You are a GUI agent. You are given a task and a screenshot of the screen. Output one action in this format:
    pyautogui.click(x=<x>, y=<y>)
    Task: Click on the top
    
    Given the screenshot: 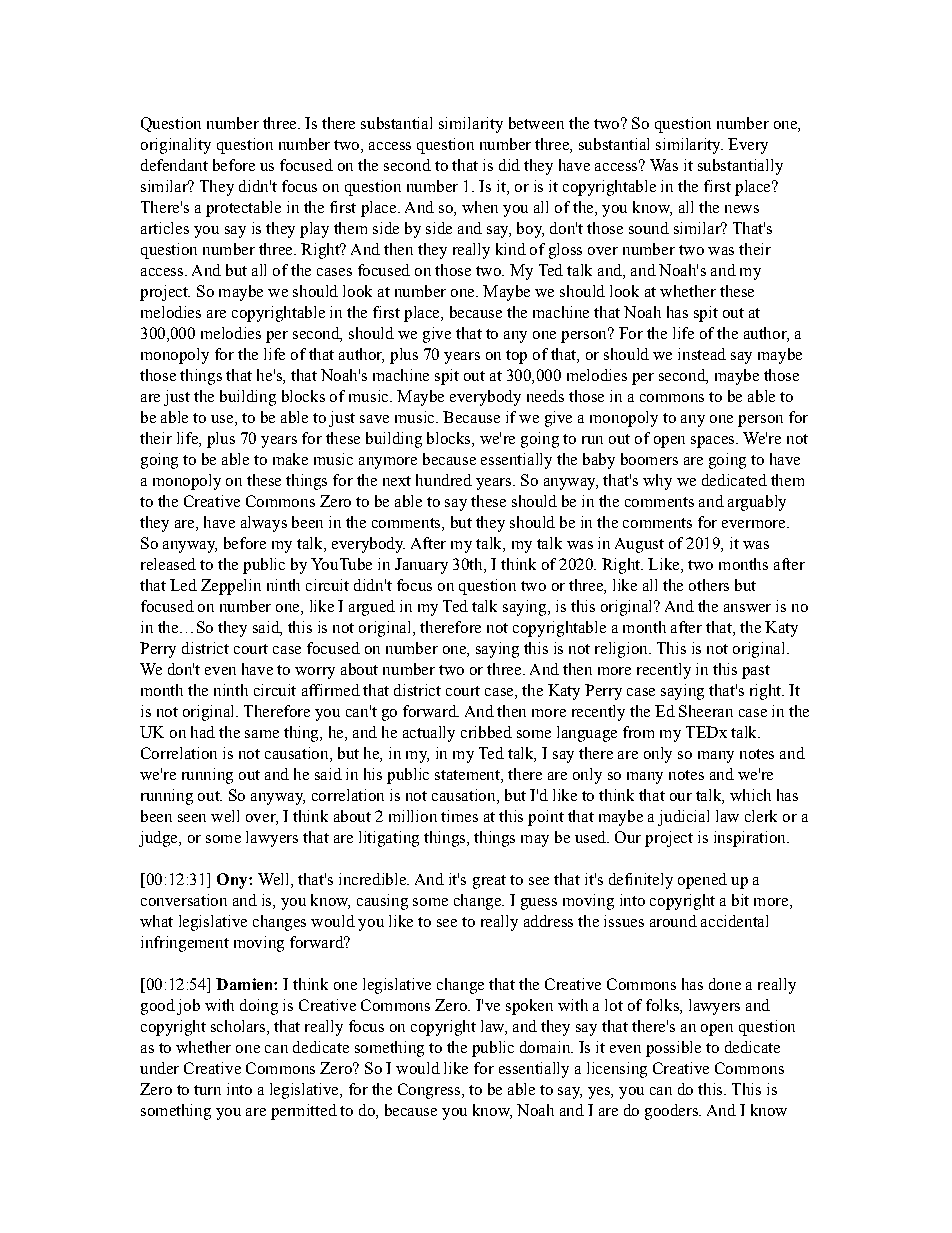 What is the action you would take?
    pyautogui.click(x=516, y=357)
